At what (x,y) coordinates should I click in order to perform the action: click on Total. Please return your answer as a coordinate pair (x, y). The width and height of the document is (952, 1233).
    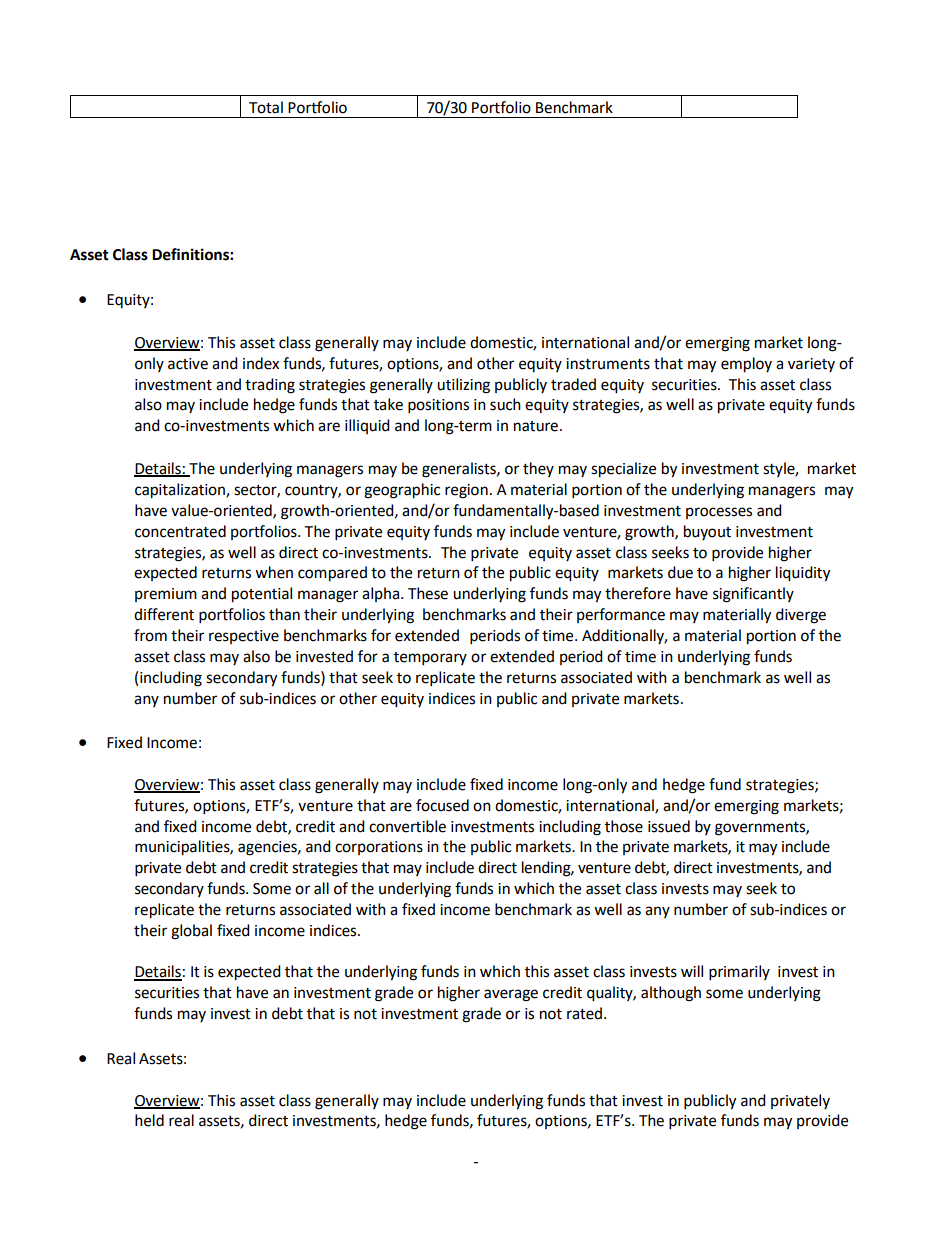
    Looking at the image, I should click on (266, 107).
